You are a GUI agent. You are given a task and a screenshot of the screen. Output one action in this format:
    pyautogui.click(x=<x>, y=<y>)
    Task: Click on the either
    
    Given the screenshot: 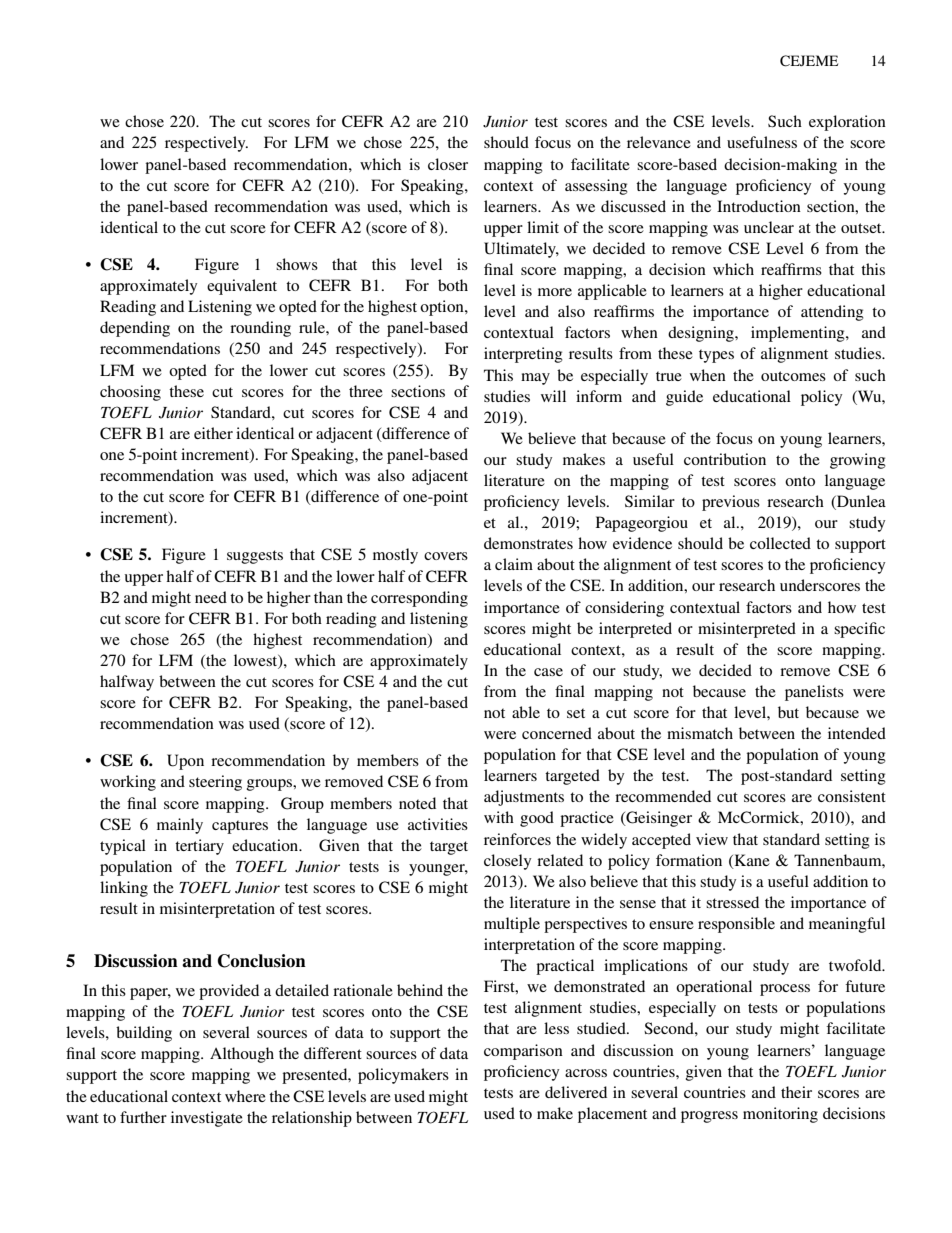 What is the action you would take?
    pyautogui.click(x=213, y=433)
